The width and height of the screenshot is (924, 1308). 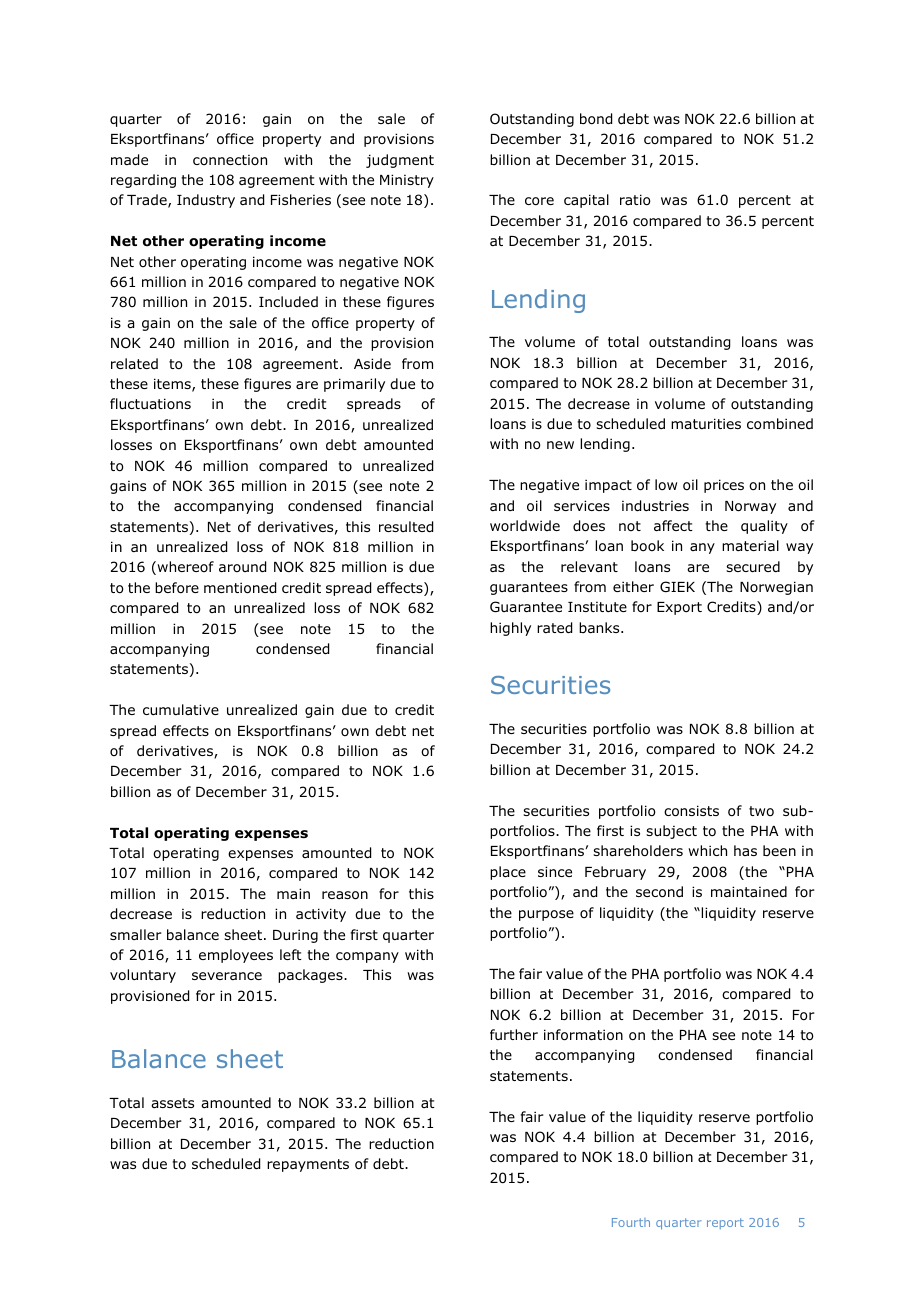 I want to click on Export, so click(x=679, y=608).
